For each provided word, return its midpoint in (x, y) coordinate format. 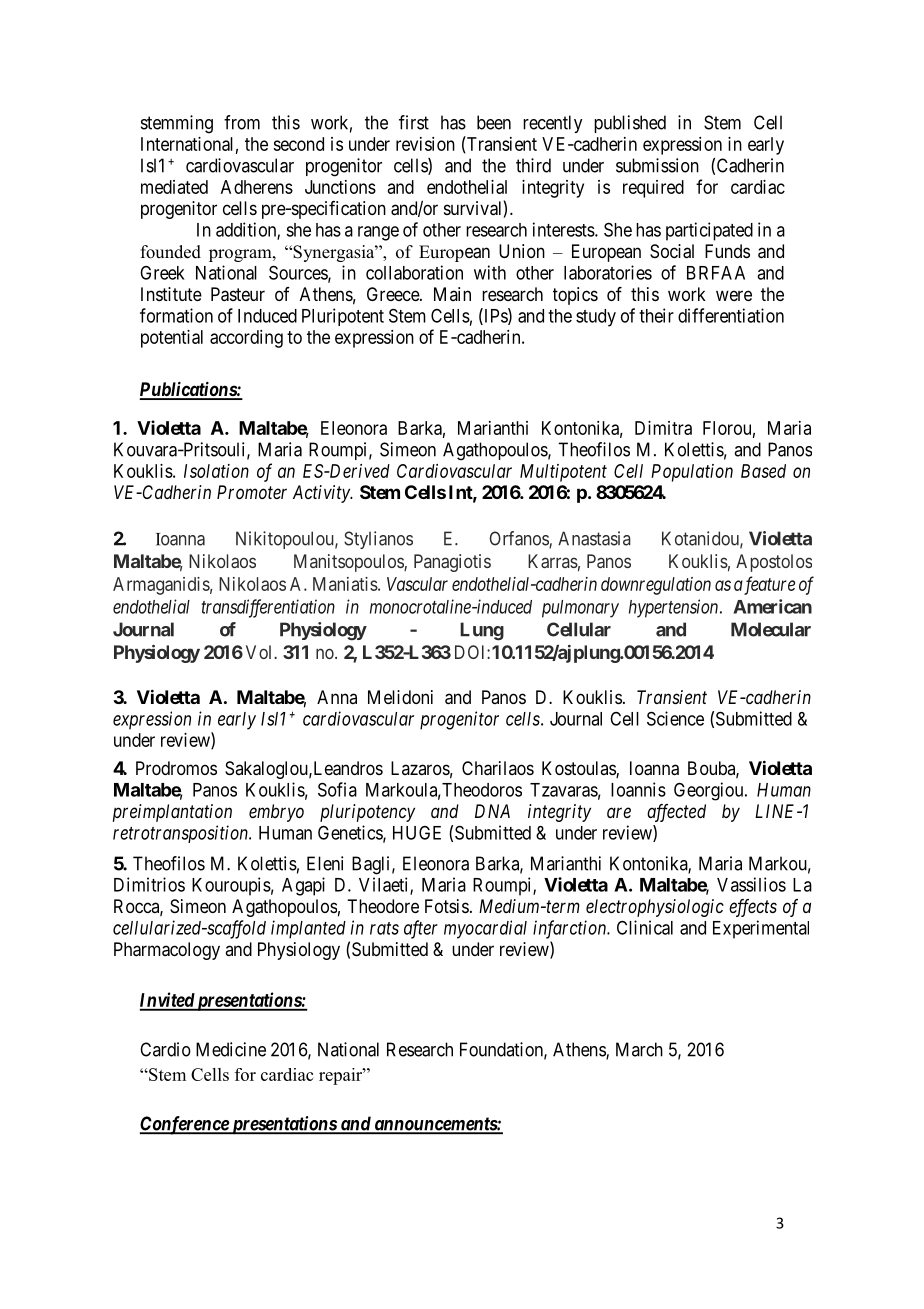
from (242, 122)
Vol (260, 652)
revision (425, 144)
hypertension (675, 608)
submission (657, 165)
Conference (185, 1125)
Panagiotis (452, 563)
